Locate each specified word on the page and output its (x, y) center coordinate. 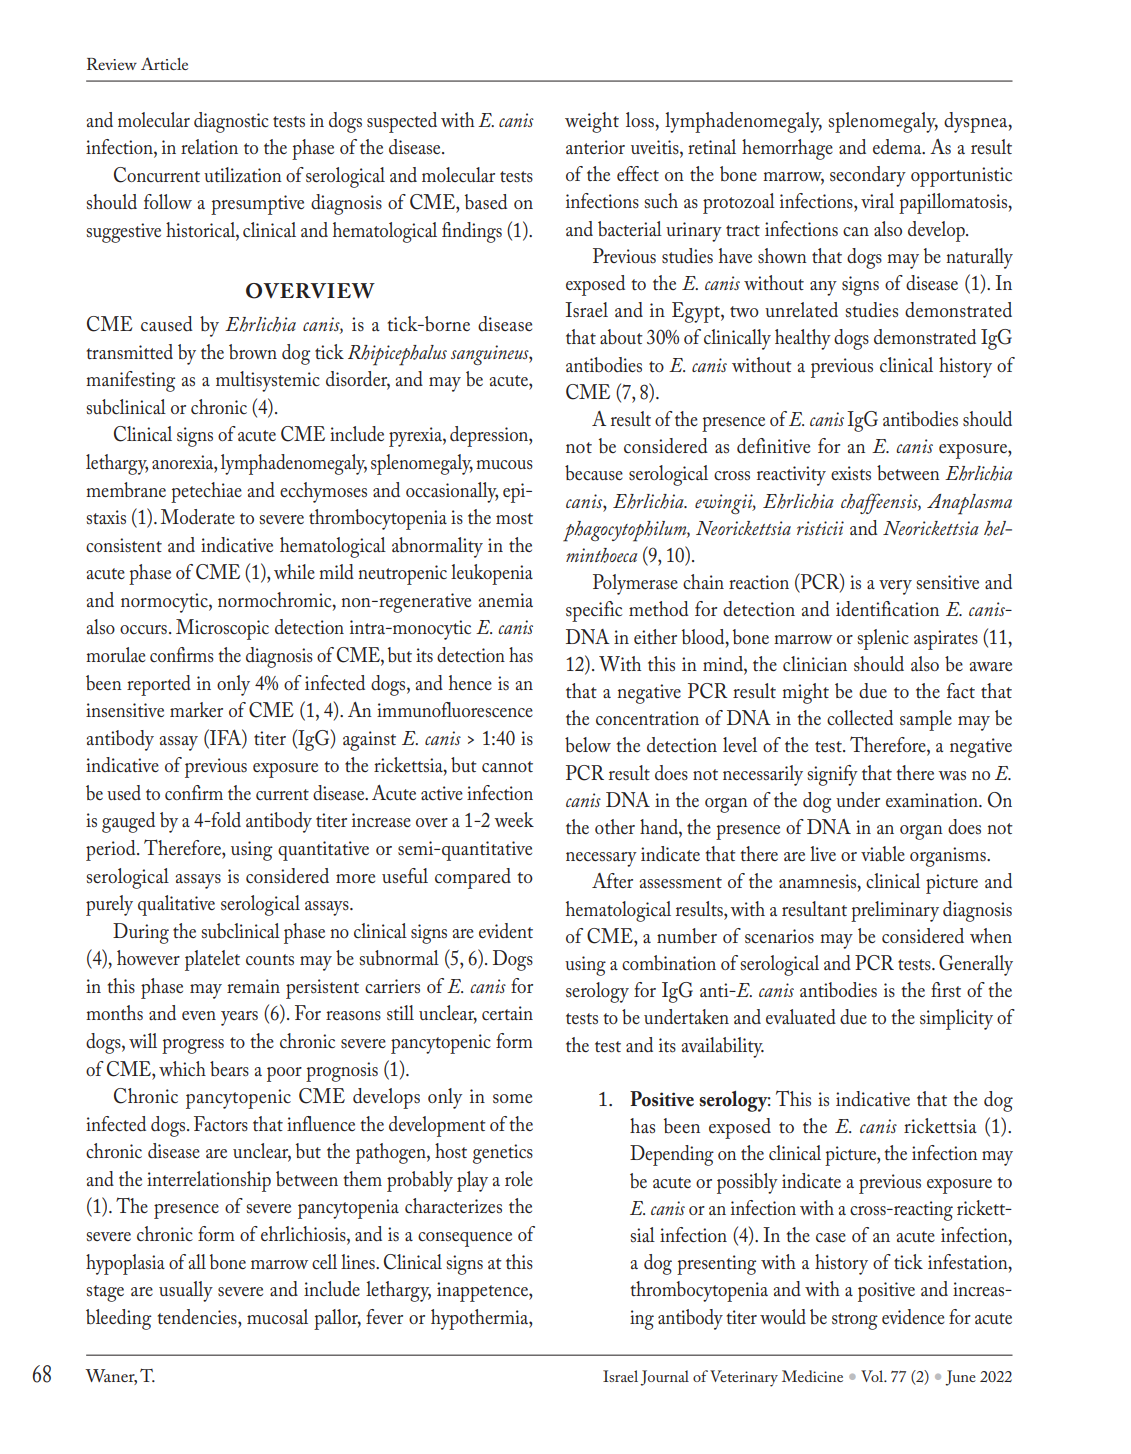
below (588, 745)
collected (860, 718)
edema (898, 147)
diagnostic (231, 122)
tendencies (198, 1317)
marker (196, 709)
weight (592, 122)
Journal (664, 1378)
